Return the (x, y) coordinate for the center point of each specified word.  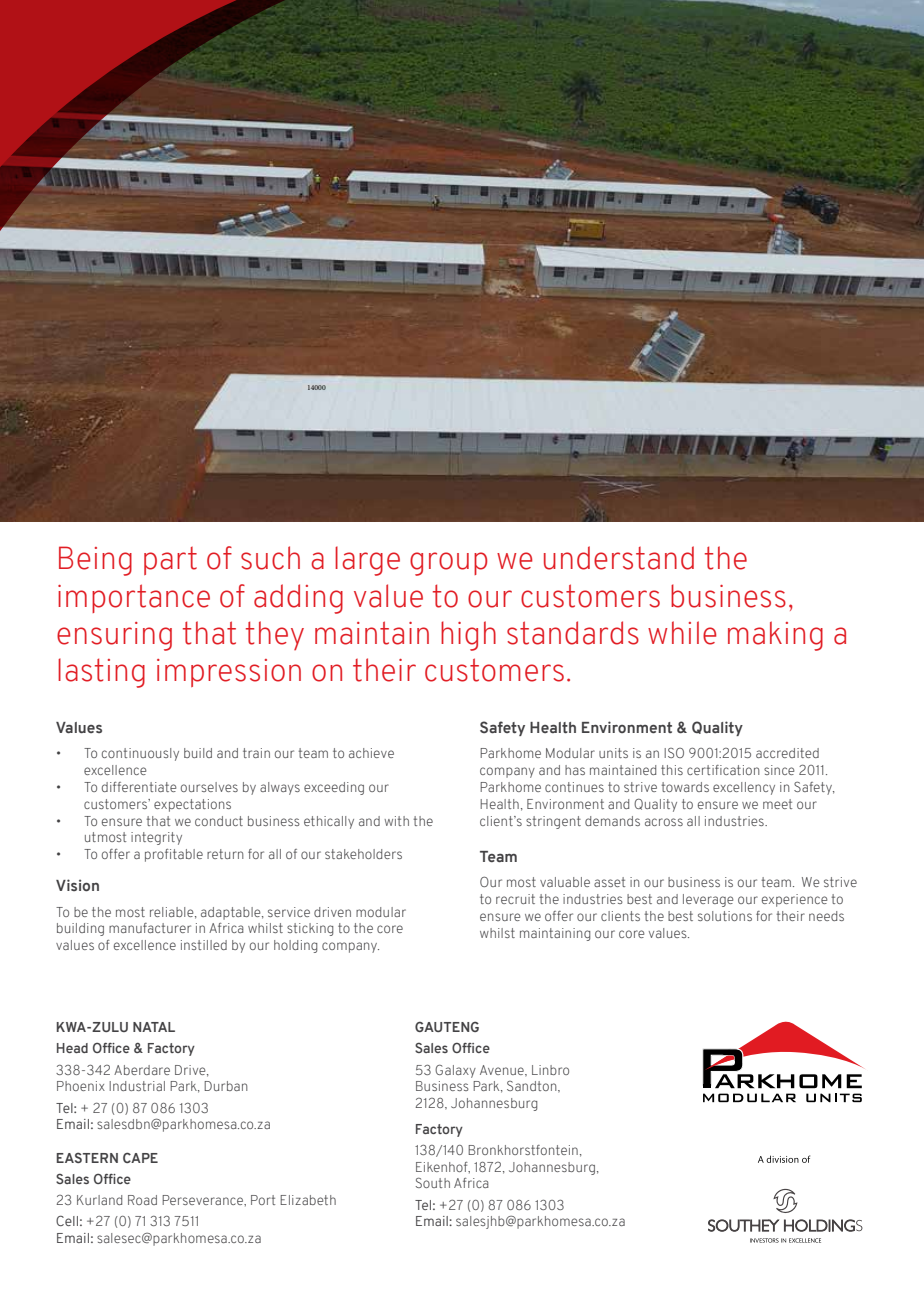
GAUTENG (447, 1027)
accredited (787, 753)
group (448, 564)
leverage (708, 900)
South (433, 1182)
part (170, 561)
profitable (174, 855)
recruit (515, 899)
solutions (725, 916)
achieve (371, 753)
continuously (140, 754)
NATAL (154, 1027)
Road (142, 1200)
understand (619, 558)
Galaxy (455, 1071)
